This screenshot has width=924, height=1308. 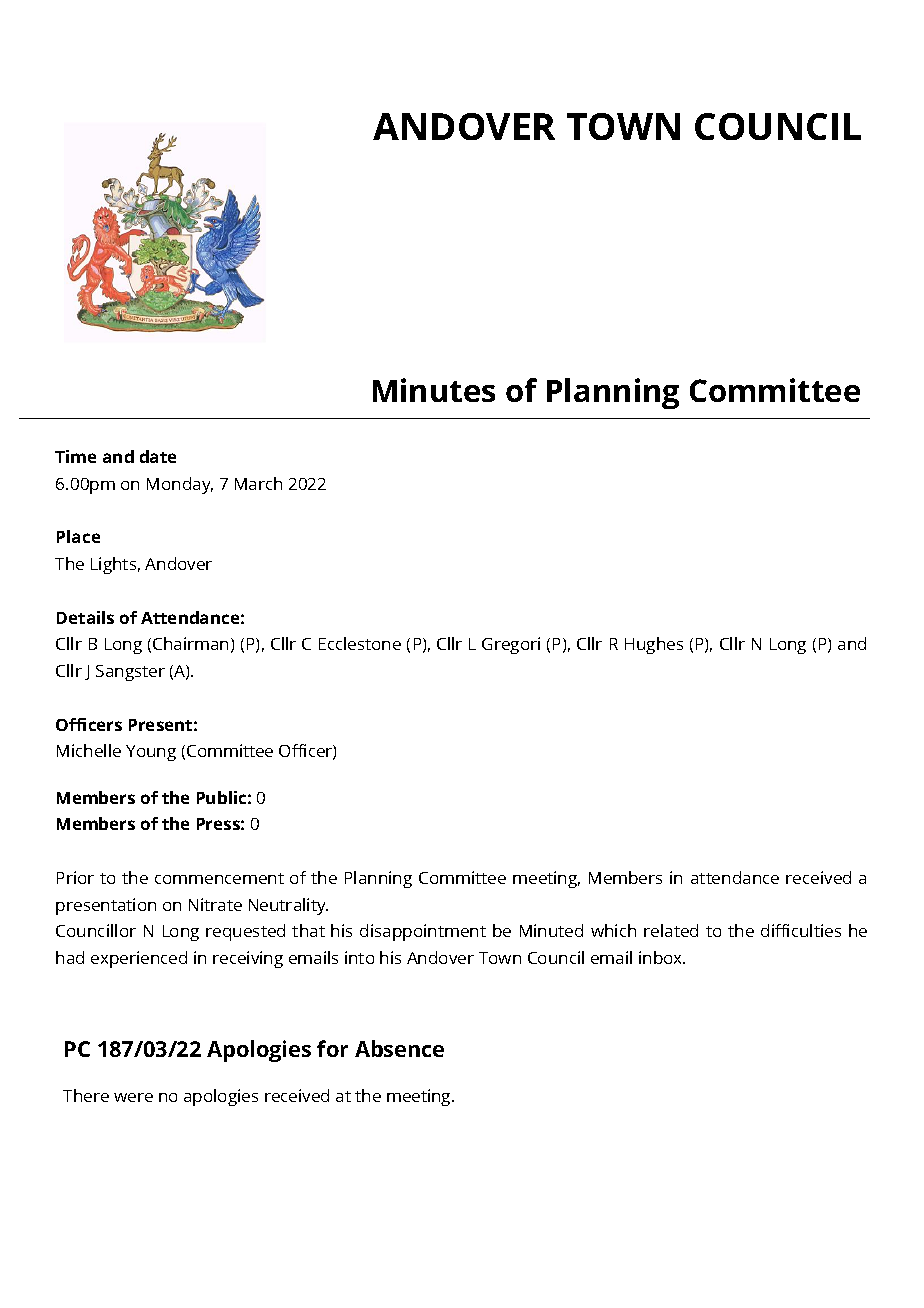 What do you see at coordinates (89, 750) in the screenshot?
I see `Michelle` at bounding box center [89, 750].
